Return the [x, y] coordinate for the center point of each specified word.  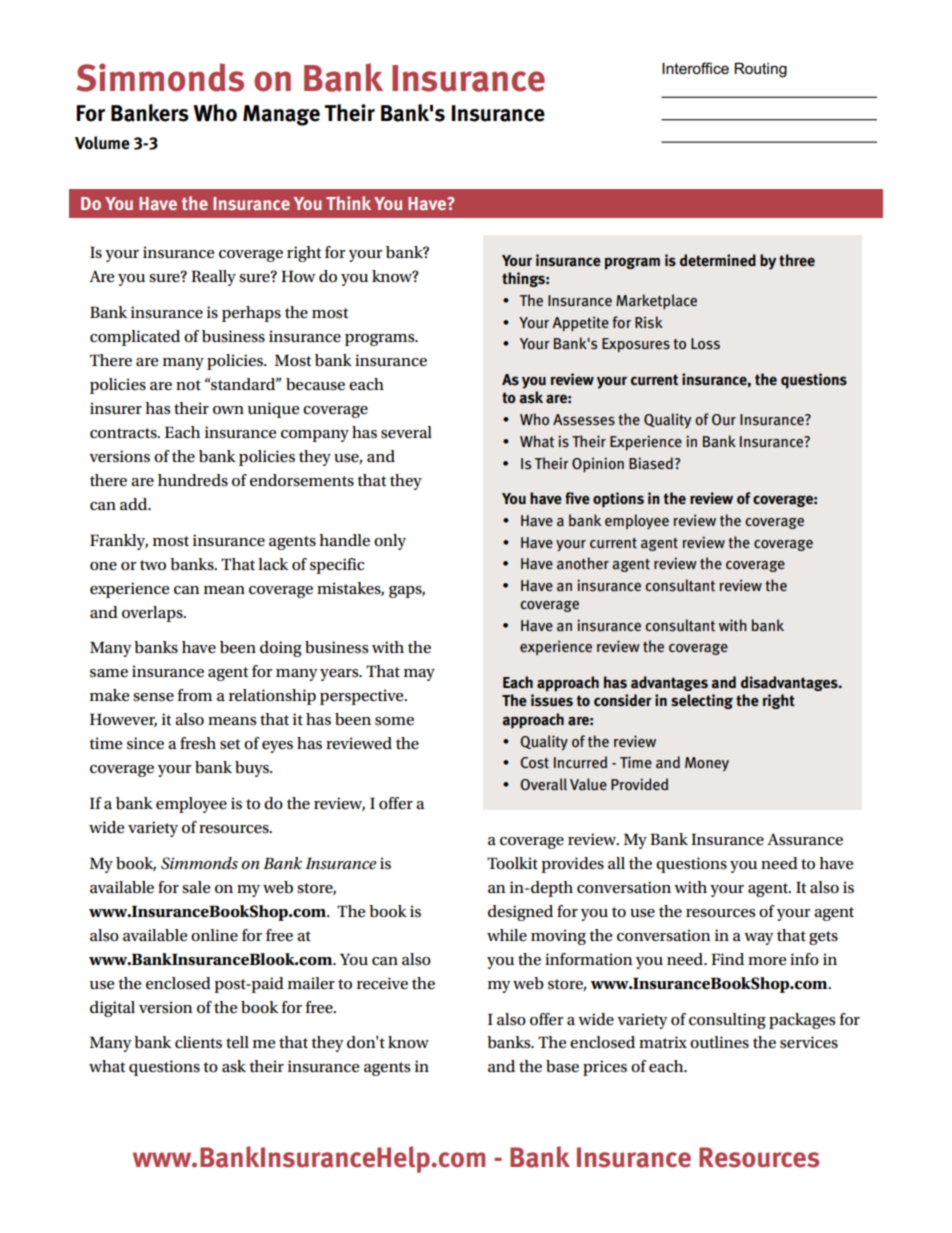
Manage [281, 115]
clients [198, 1042]
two [153, 565]
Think [348, 203]
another [583, 563]
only [390, 542]
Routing [760, 70]
